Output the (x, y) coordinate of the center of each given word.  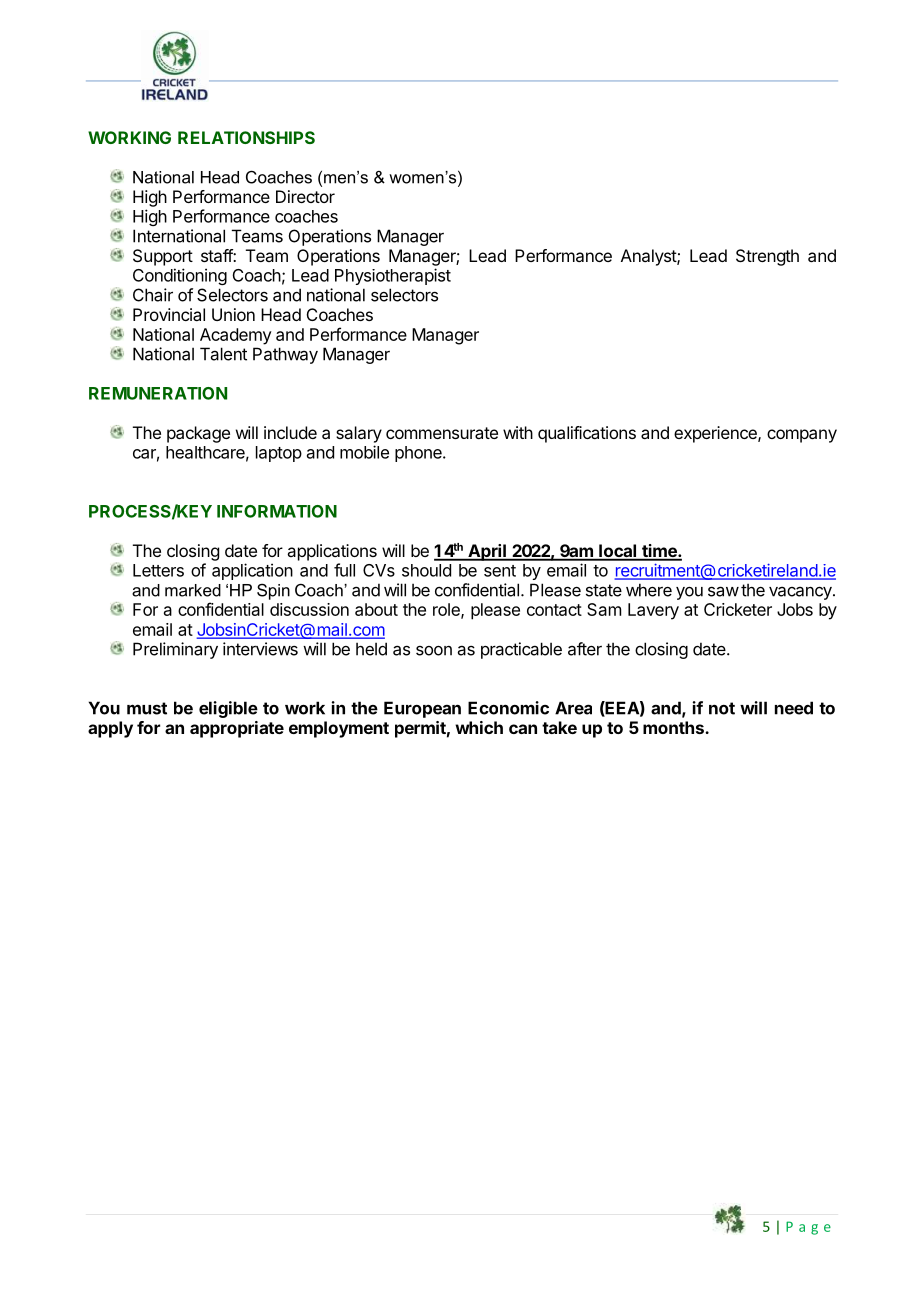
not (722, 708)
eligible (228, 709)
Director (305, 196)
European (422, 709)
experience (716, 434)
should (426, 570)
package (198, 434)
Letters (158, 570)
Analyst (649, 257)
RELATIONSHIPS (246, 137)
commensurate (442, 433)
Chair (153, 295)
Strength (767, 257)
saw (723, 591)
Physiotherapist (393, 276)
